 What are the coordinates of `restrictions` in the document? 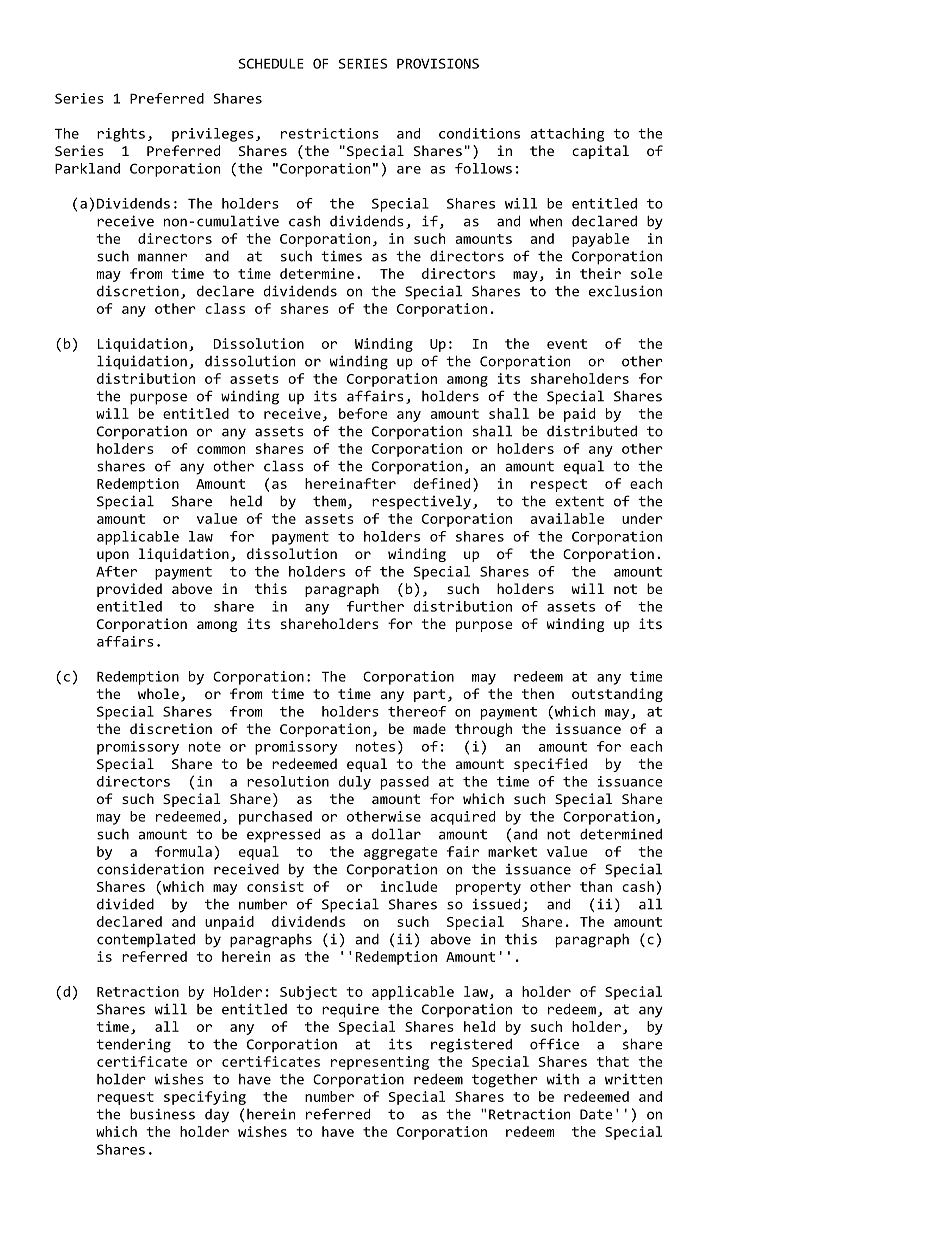 It's located at (330, 133).
